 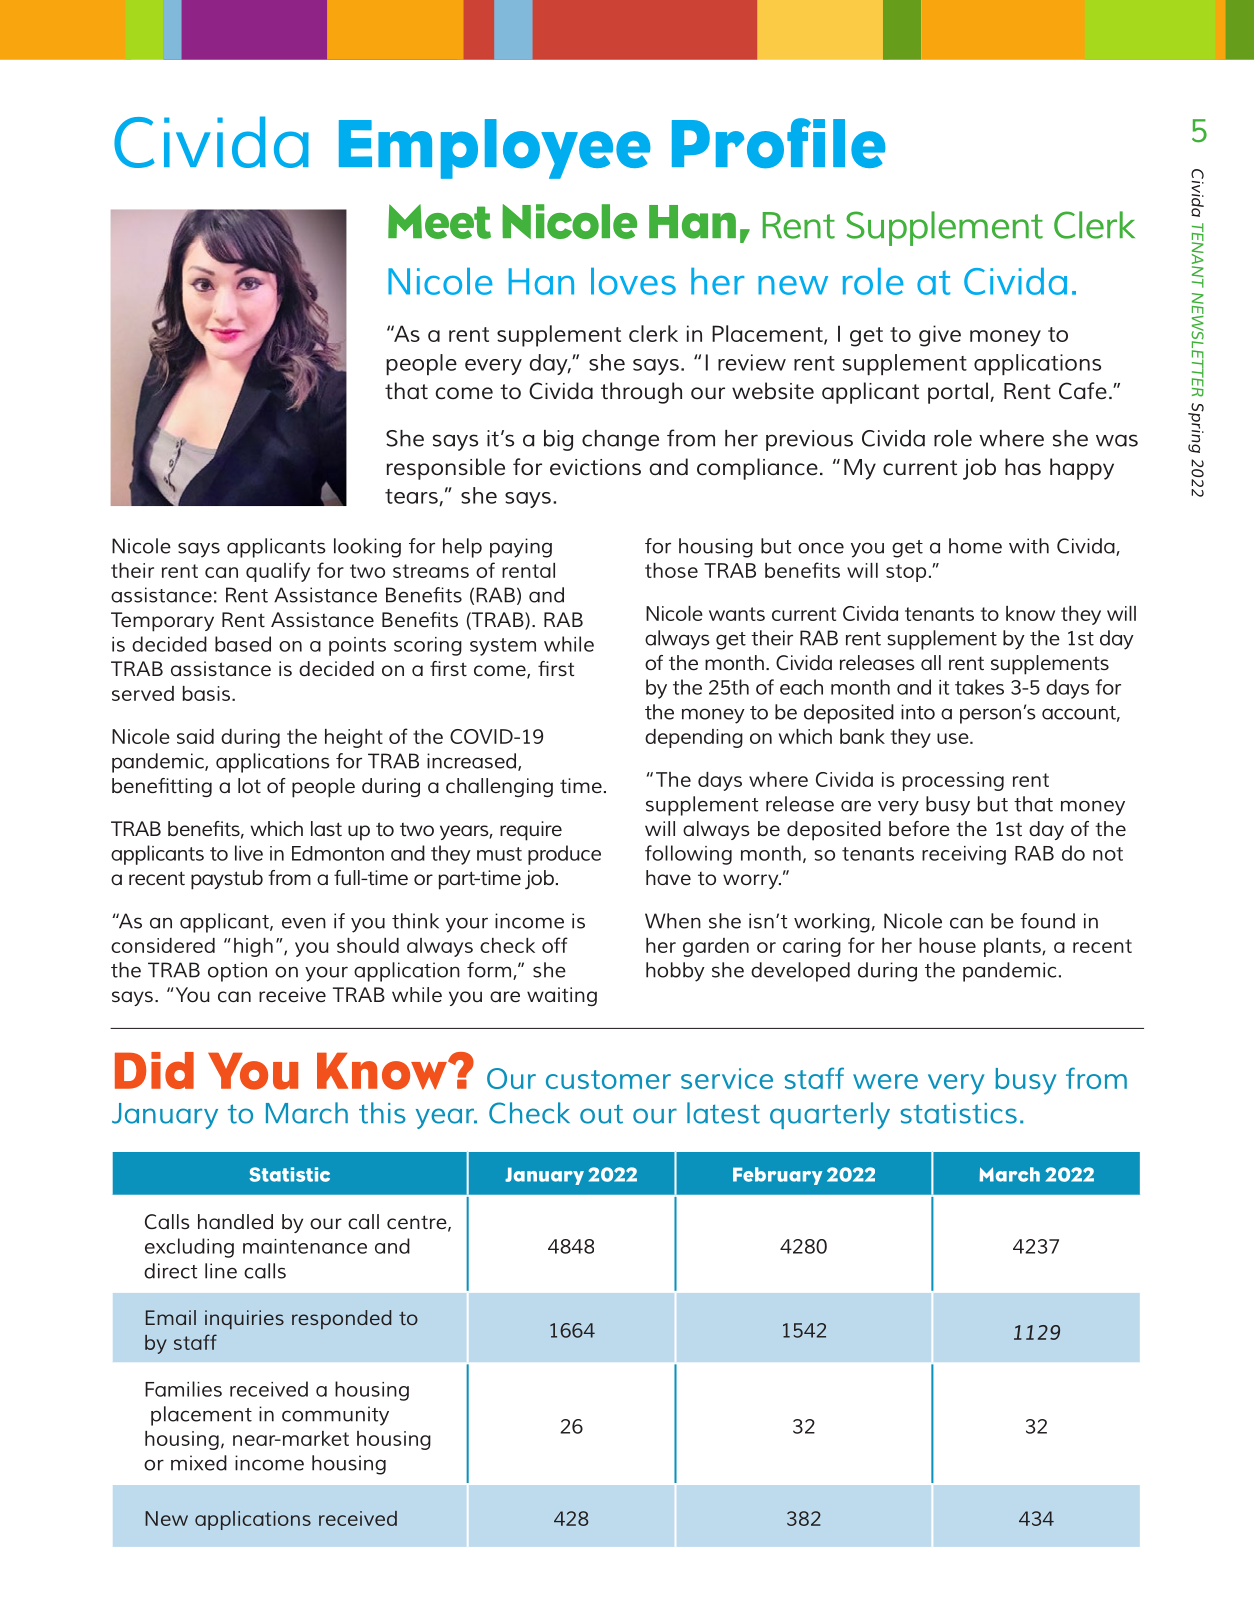 What do you see at coordinates (335, 1416) in the screenshot?
I see `community` at bounding box center [335, 1416].
